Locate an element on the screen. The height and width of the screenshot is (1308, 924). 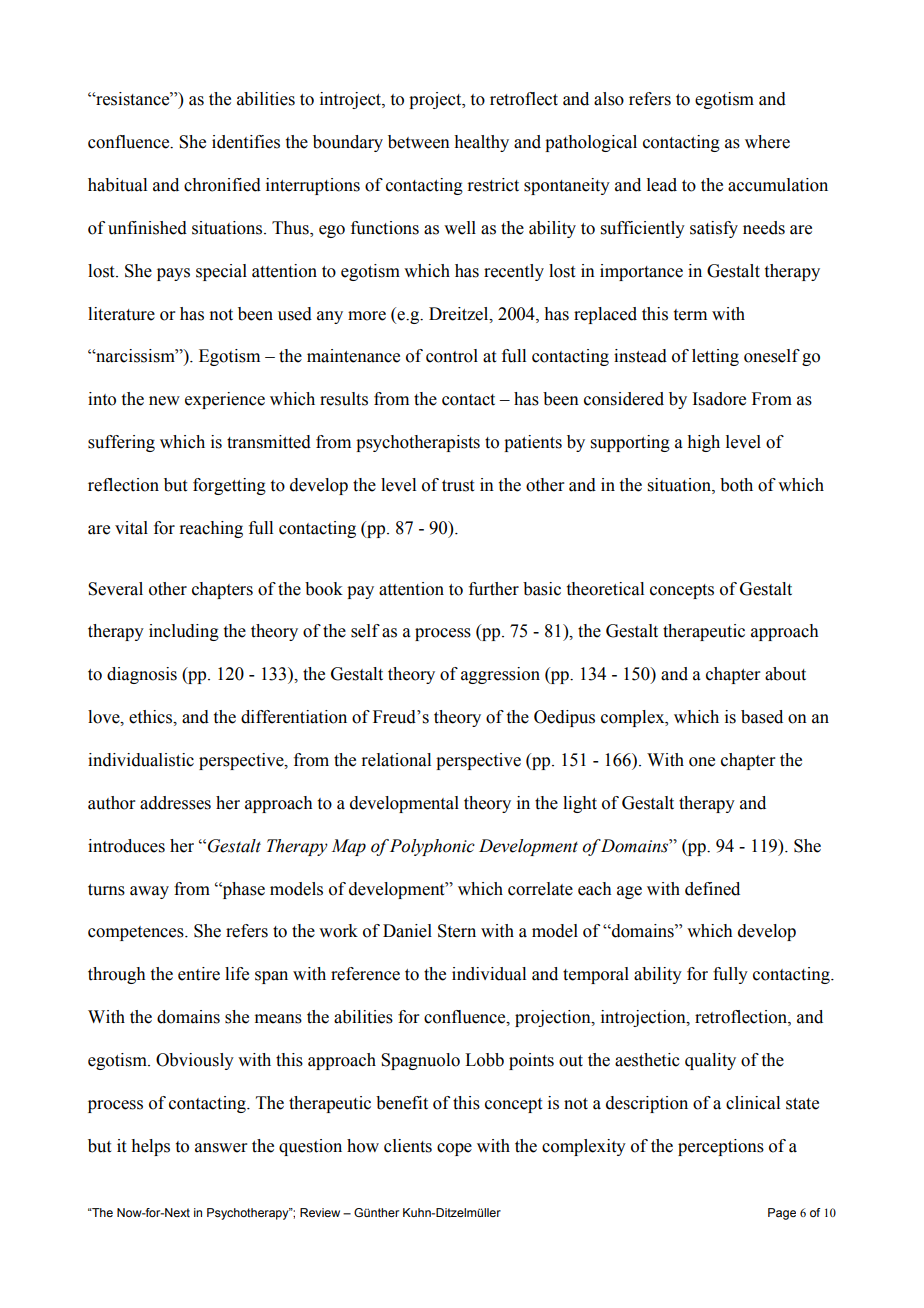
where is located at coordinates (767, 142).
